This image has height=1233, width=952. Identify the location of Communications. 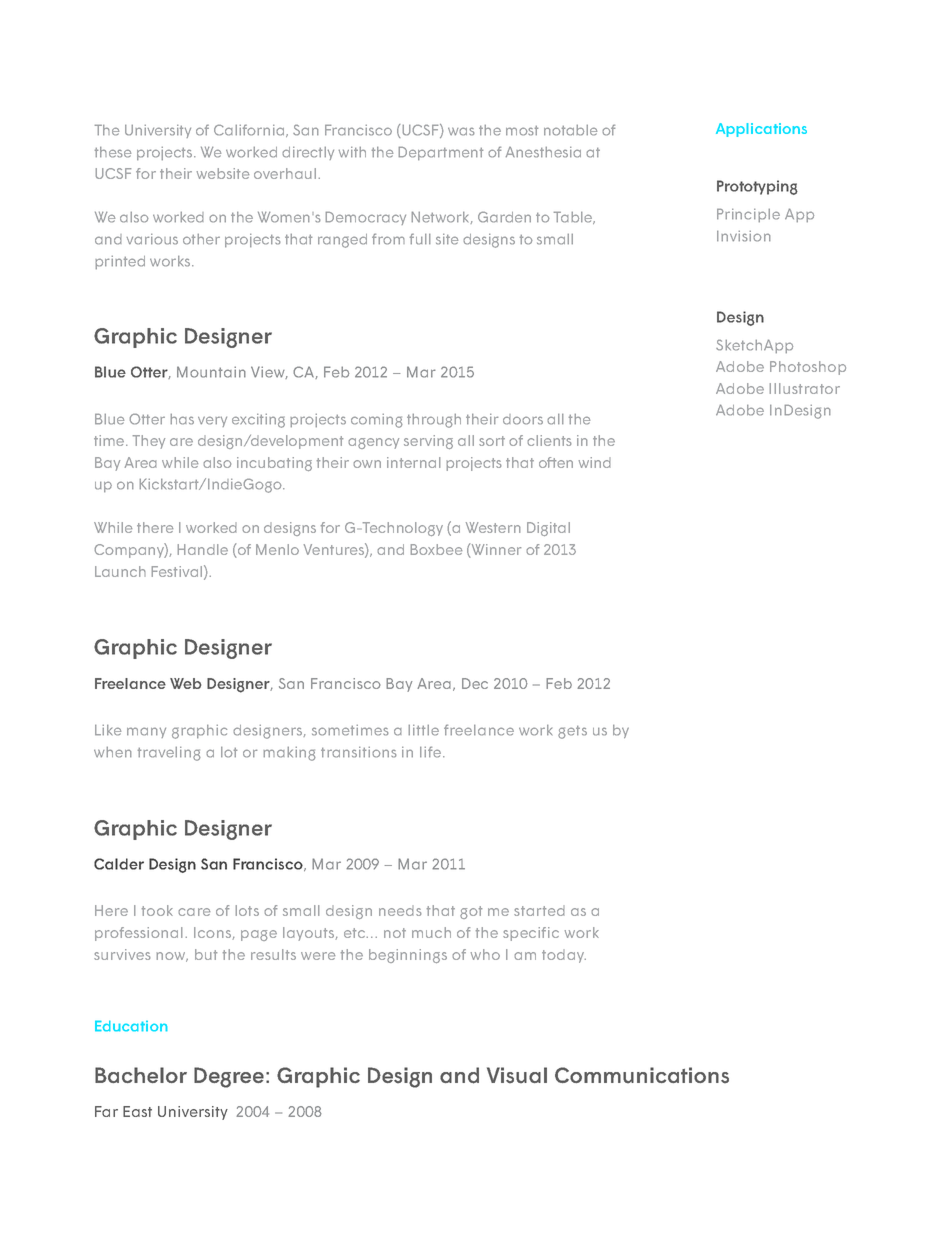
(642, 1075).
